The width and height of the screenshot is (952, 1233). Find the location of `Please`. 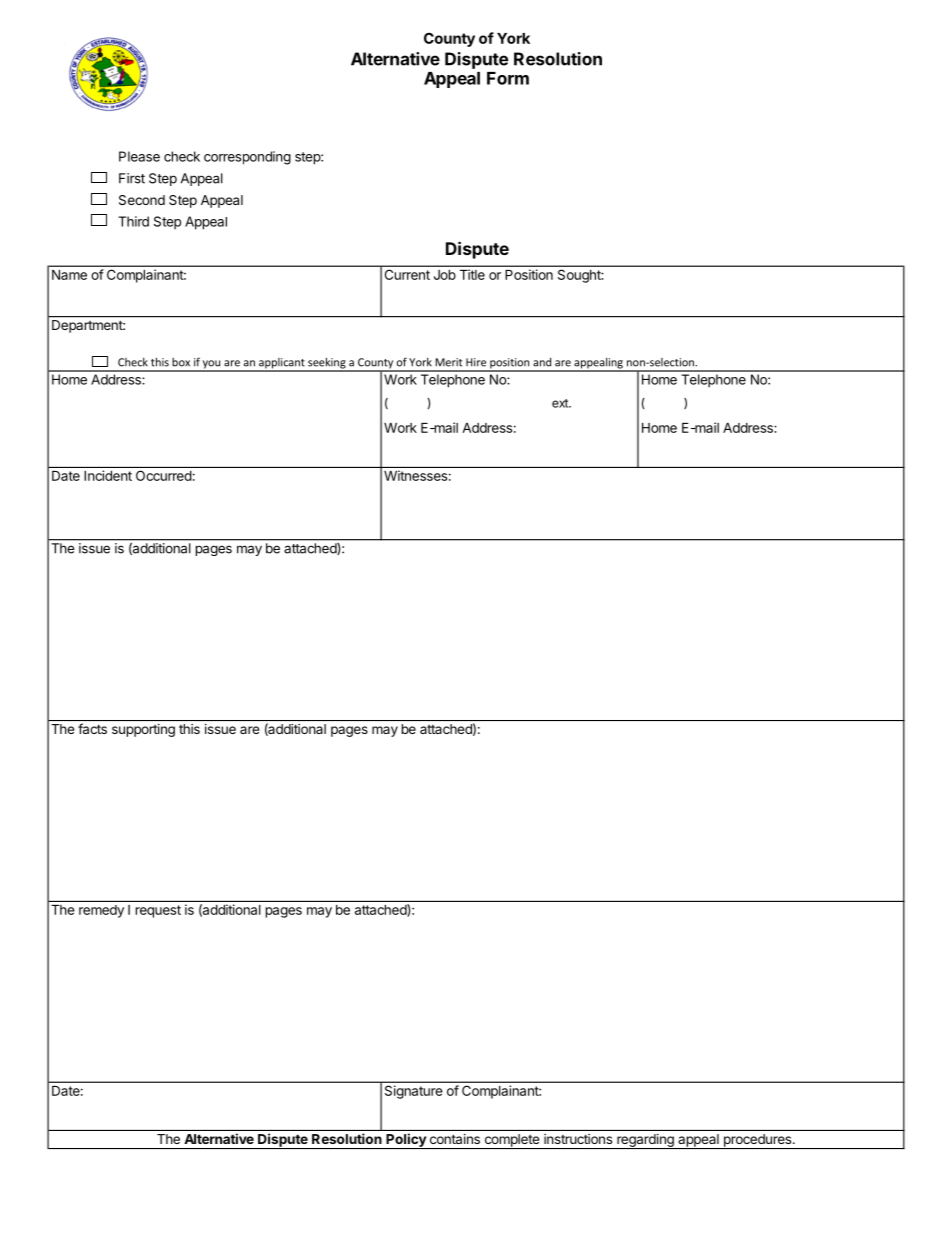

Please is located at coordinates (139, 156).
